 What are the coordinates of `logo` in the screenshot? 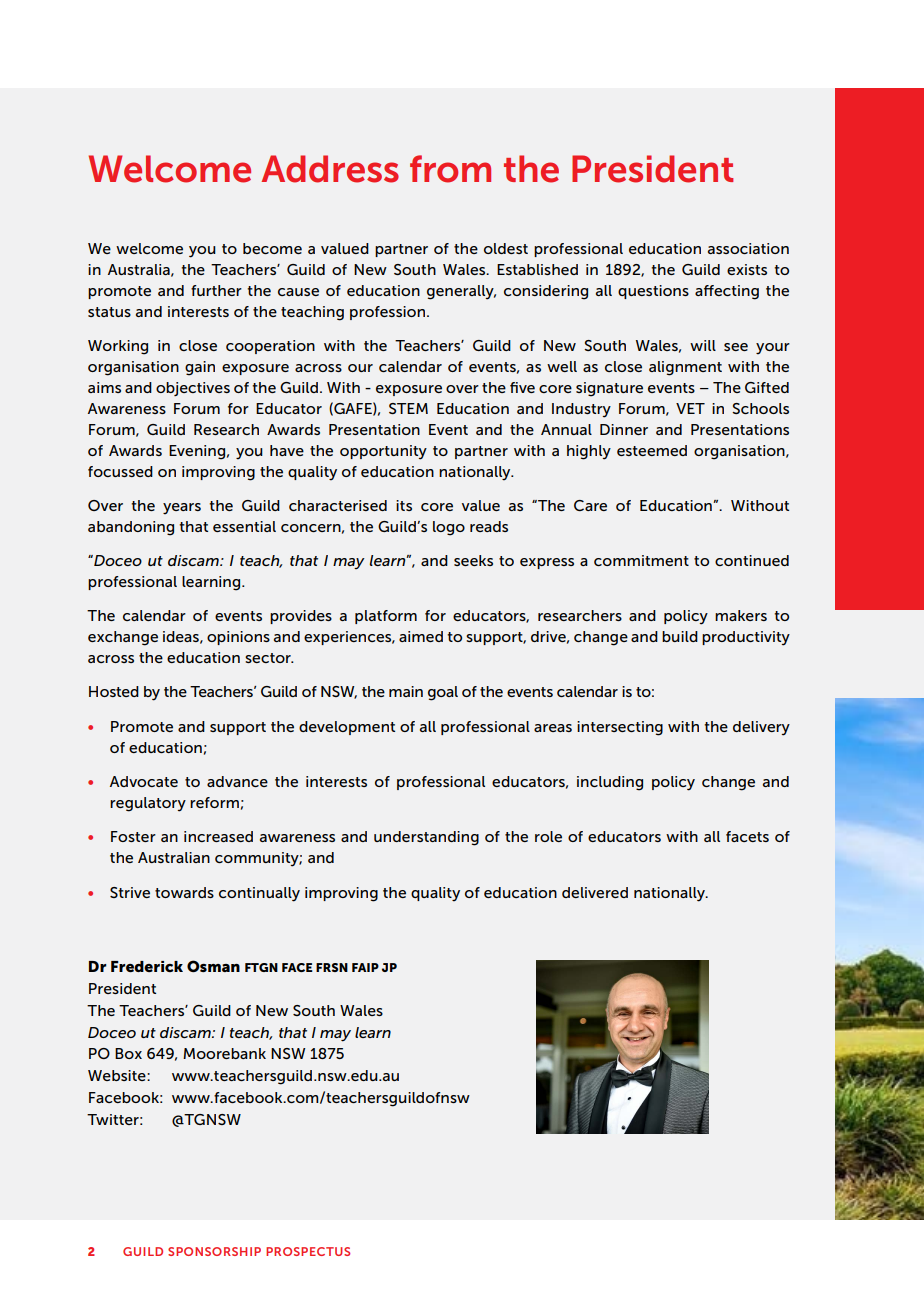 It's located at (449, 528).
